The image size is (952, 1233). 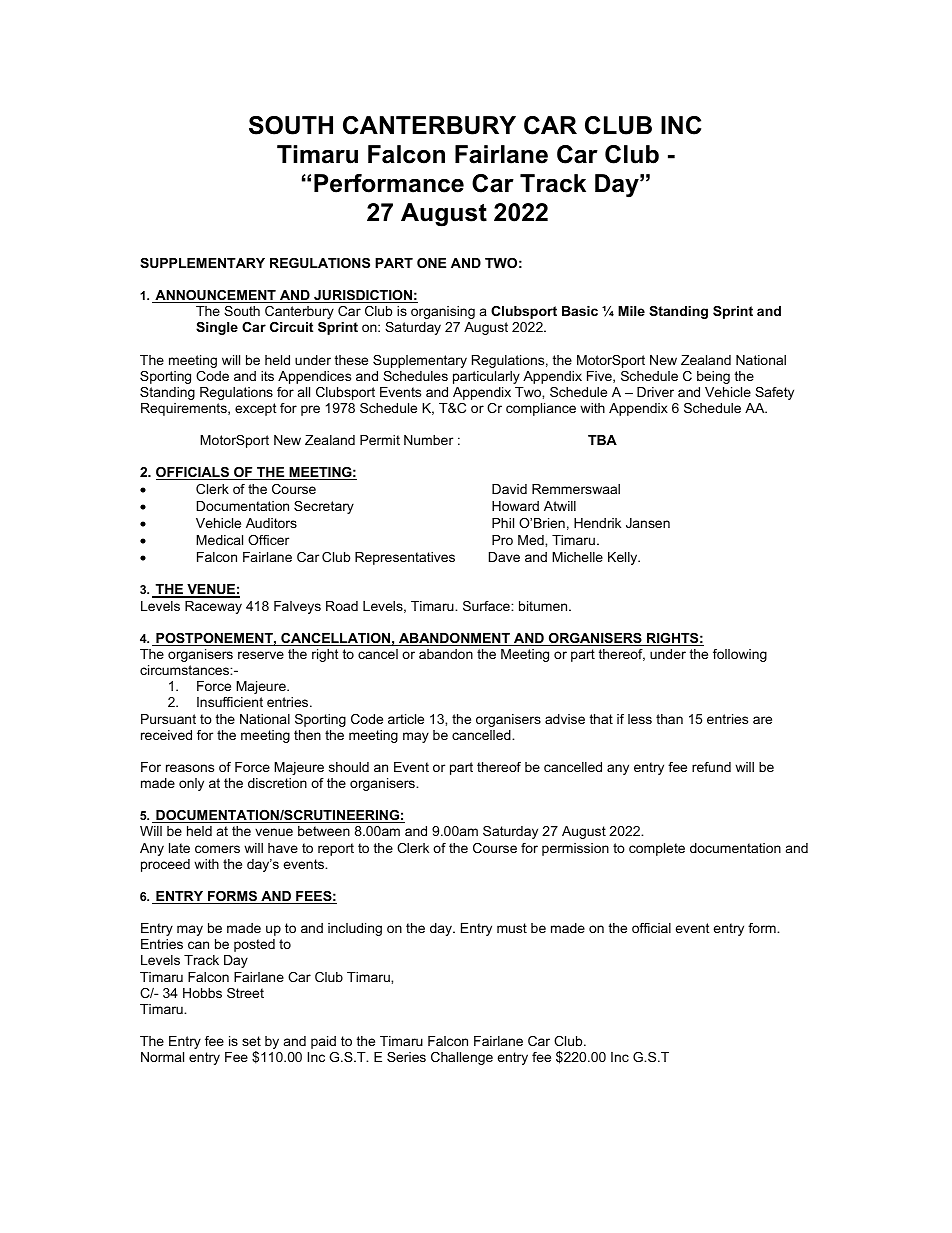 I want to click on Jansen, so click(x=648, y=523).
